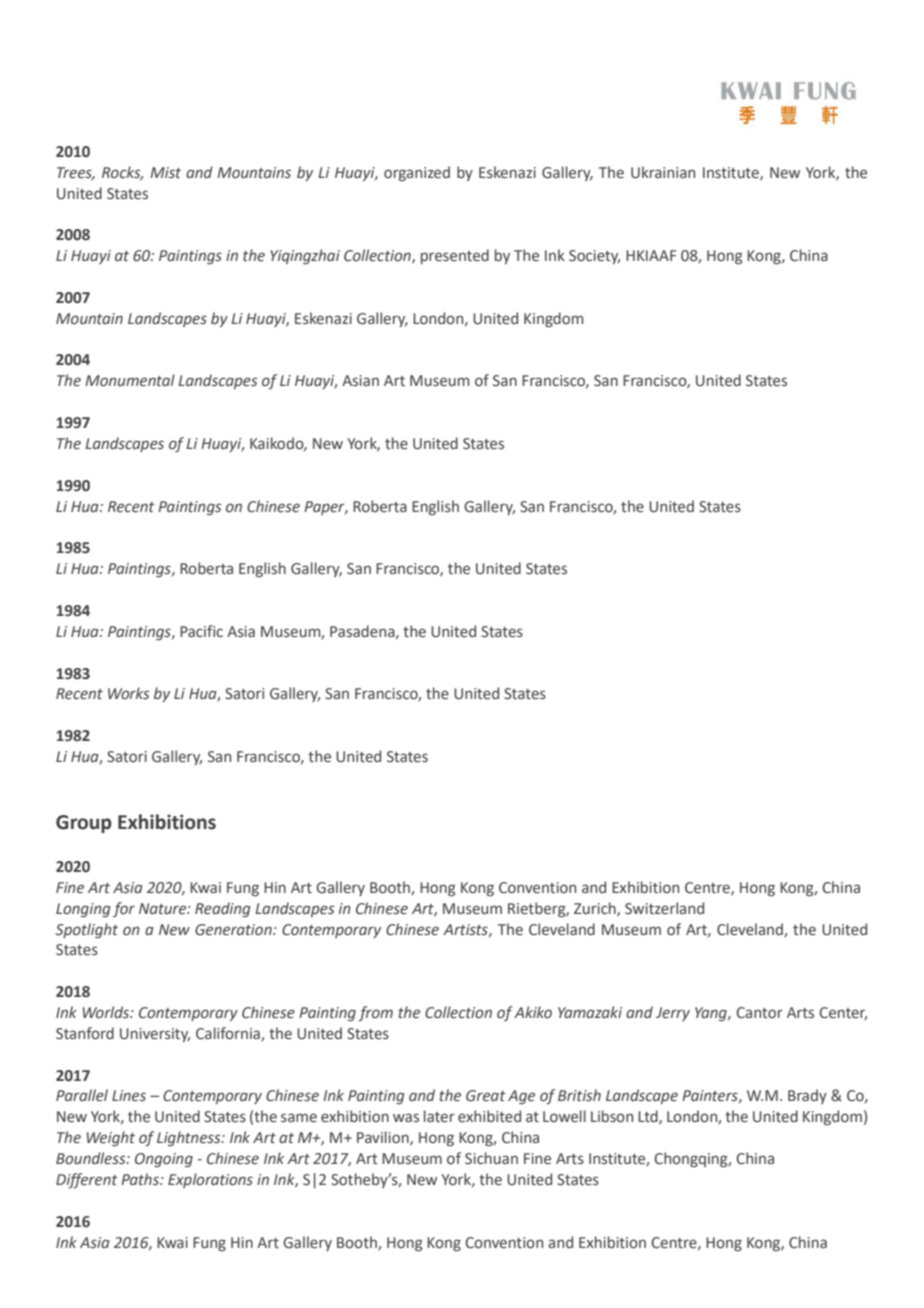 The width and height of the page is (924, 1308). Describe the element at coordinates (84, 824) in the page. I see `Group` at that location.
